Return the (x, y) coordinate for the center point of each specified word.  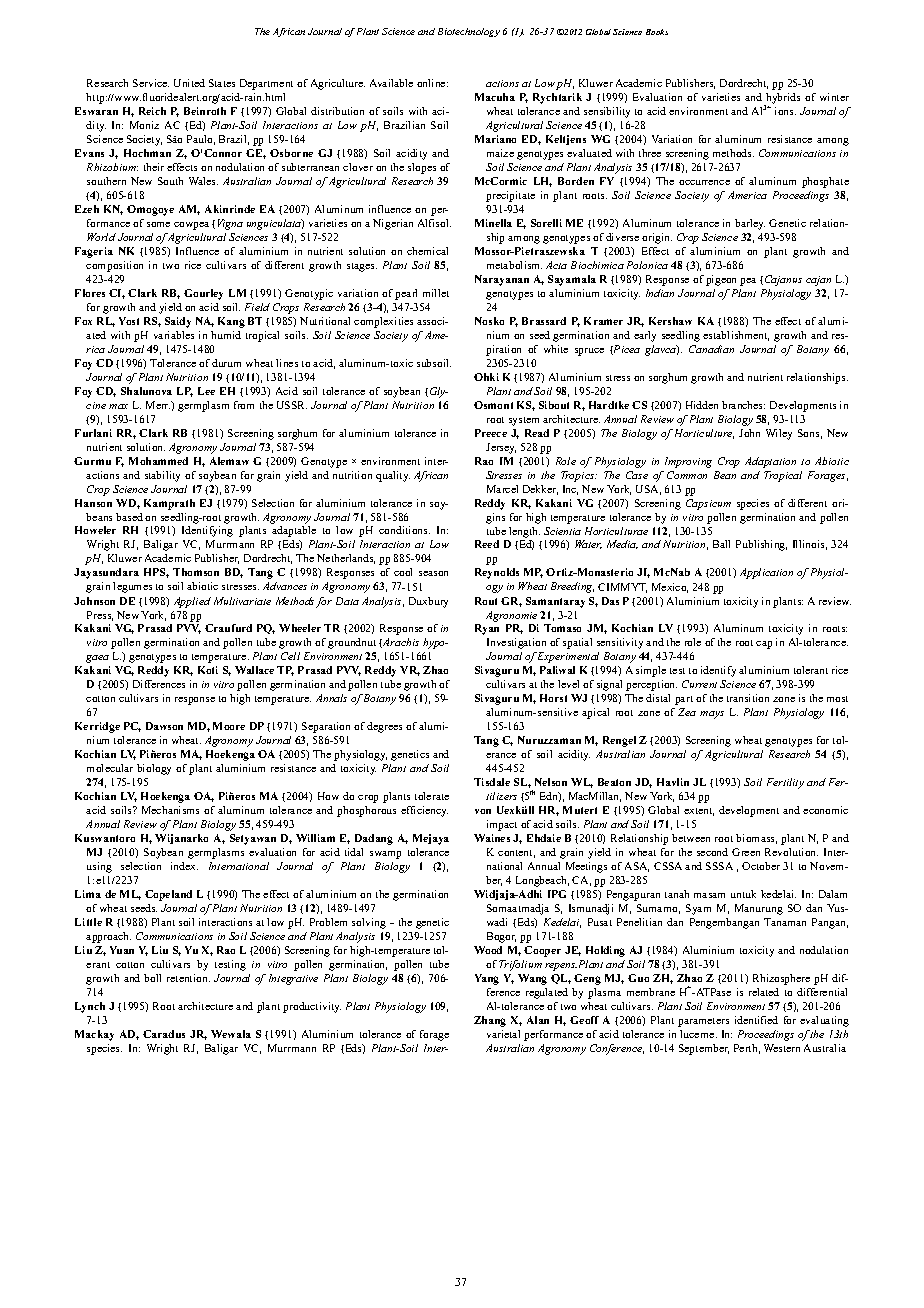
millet (436, 293)
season (433, 573)
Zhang (490, 1021)
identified (756, 1020)
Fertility (785, 783)
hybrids (782, 100)
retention (188, 978)
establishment (736, 336)
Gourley (203, 294)
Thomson (196, 572)
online (432, 83)
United (189, 83)
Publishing (761, 545)
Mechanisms (170, 810)
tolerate (432, 796)
